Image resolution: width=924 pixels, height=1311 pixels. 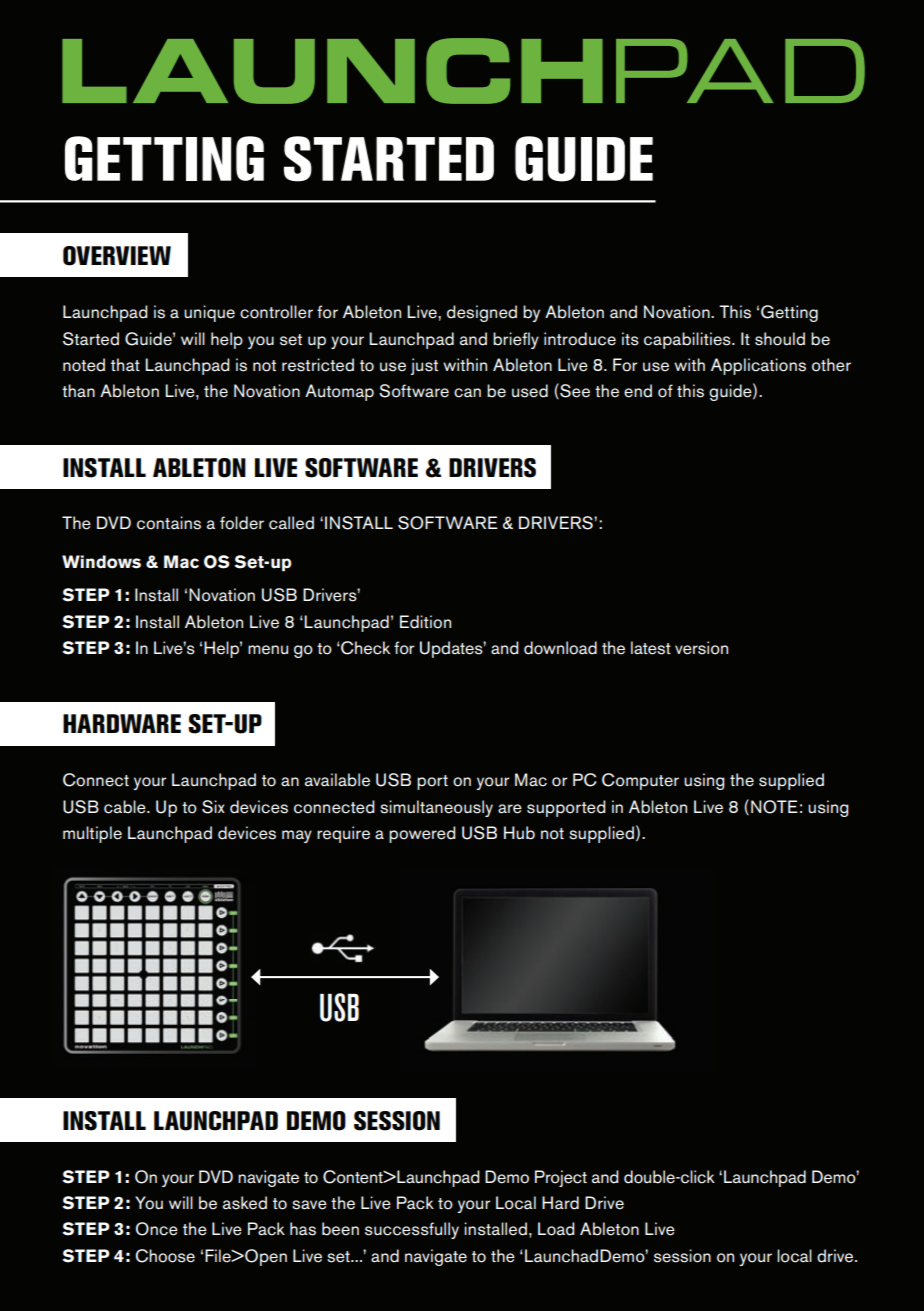 What do you see at coordinates (125, 364) in the screenshot?
I see `that` at bounding box center [125, 364].
